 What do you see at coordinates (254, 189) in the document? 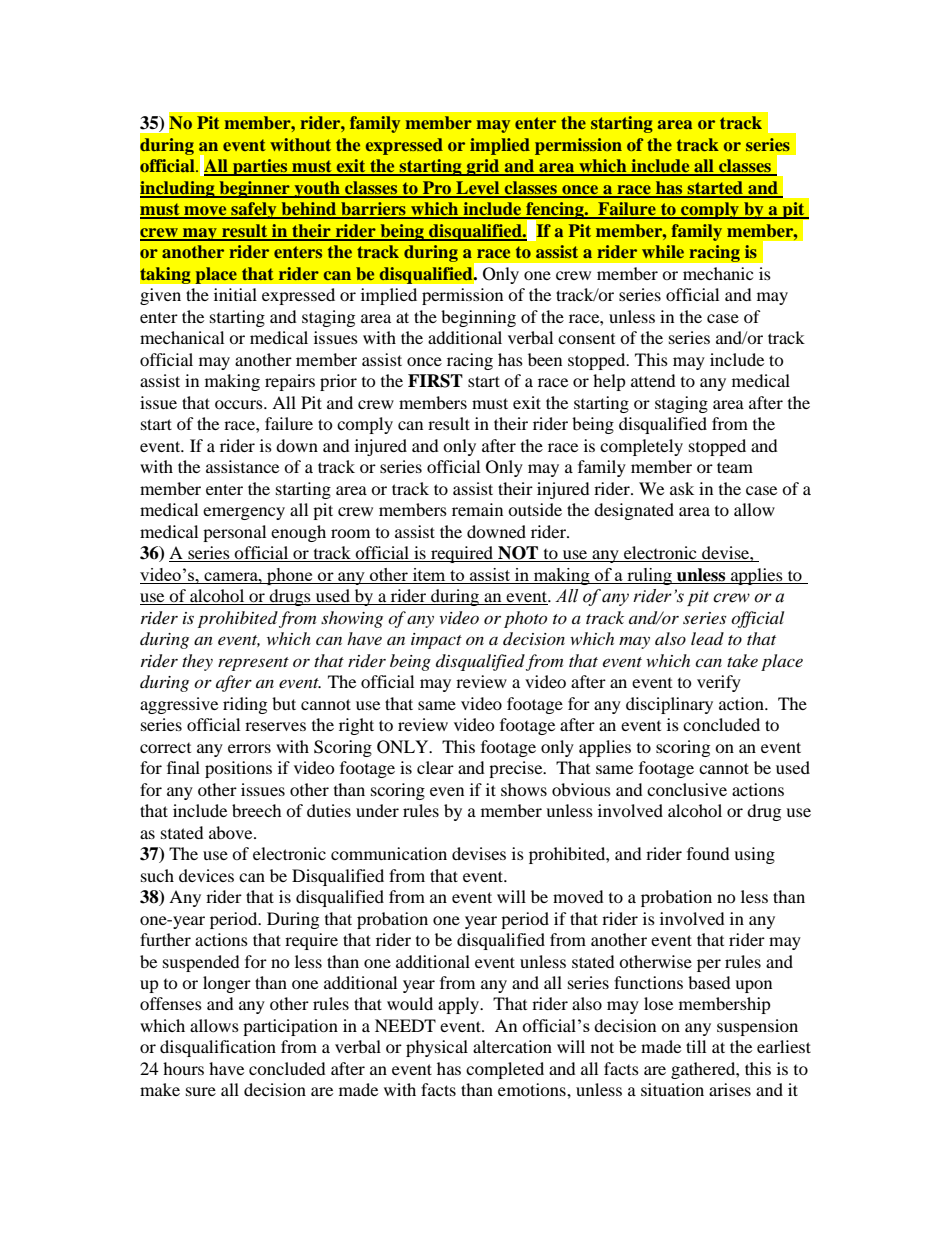
I see `beginner` at bounding box center [254, 189].
